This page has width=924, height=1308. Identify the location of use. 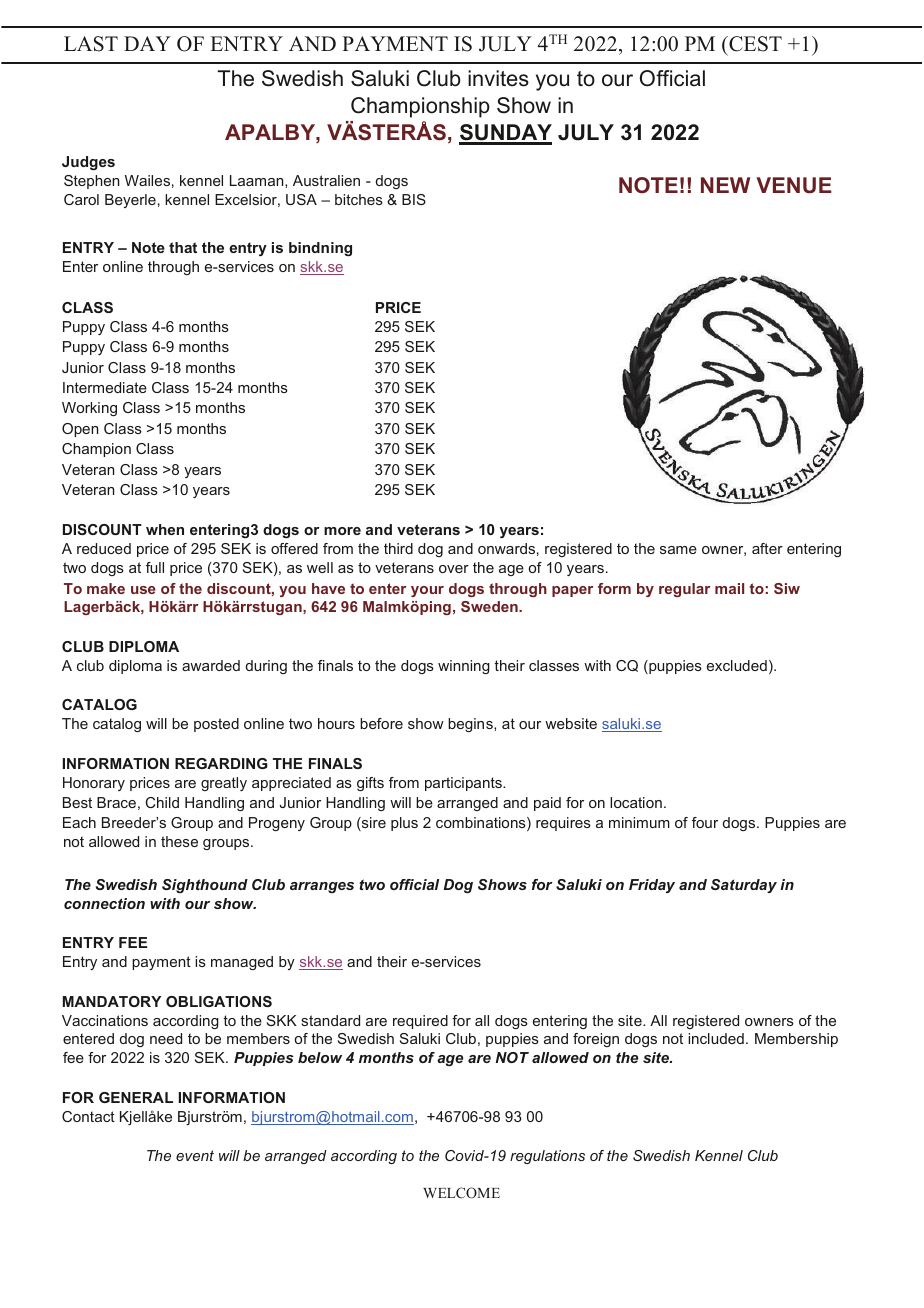
(143, 590).
